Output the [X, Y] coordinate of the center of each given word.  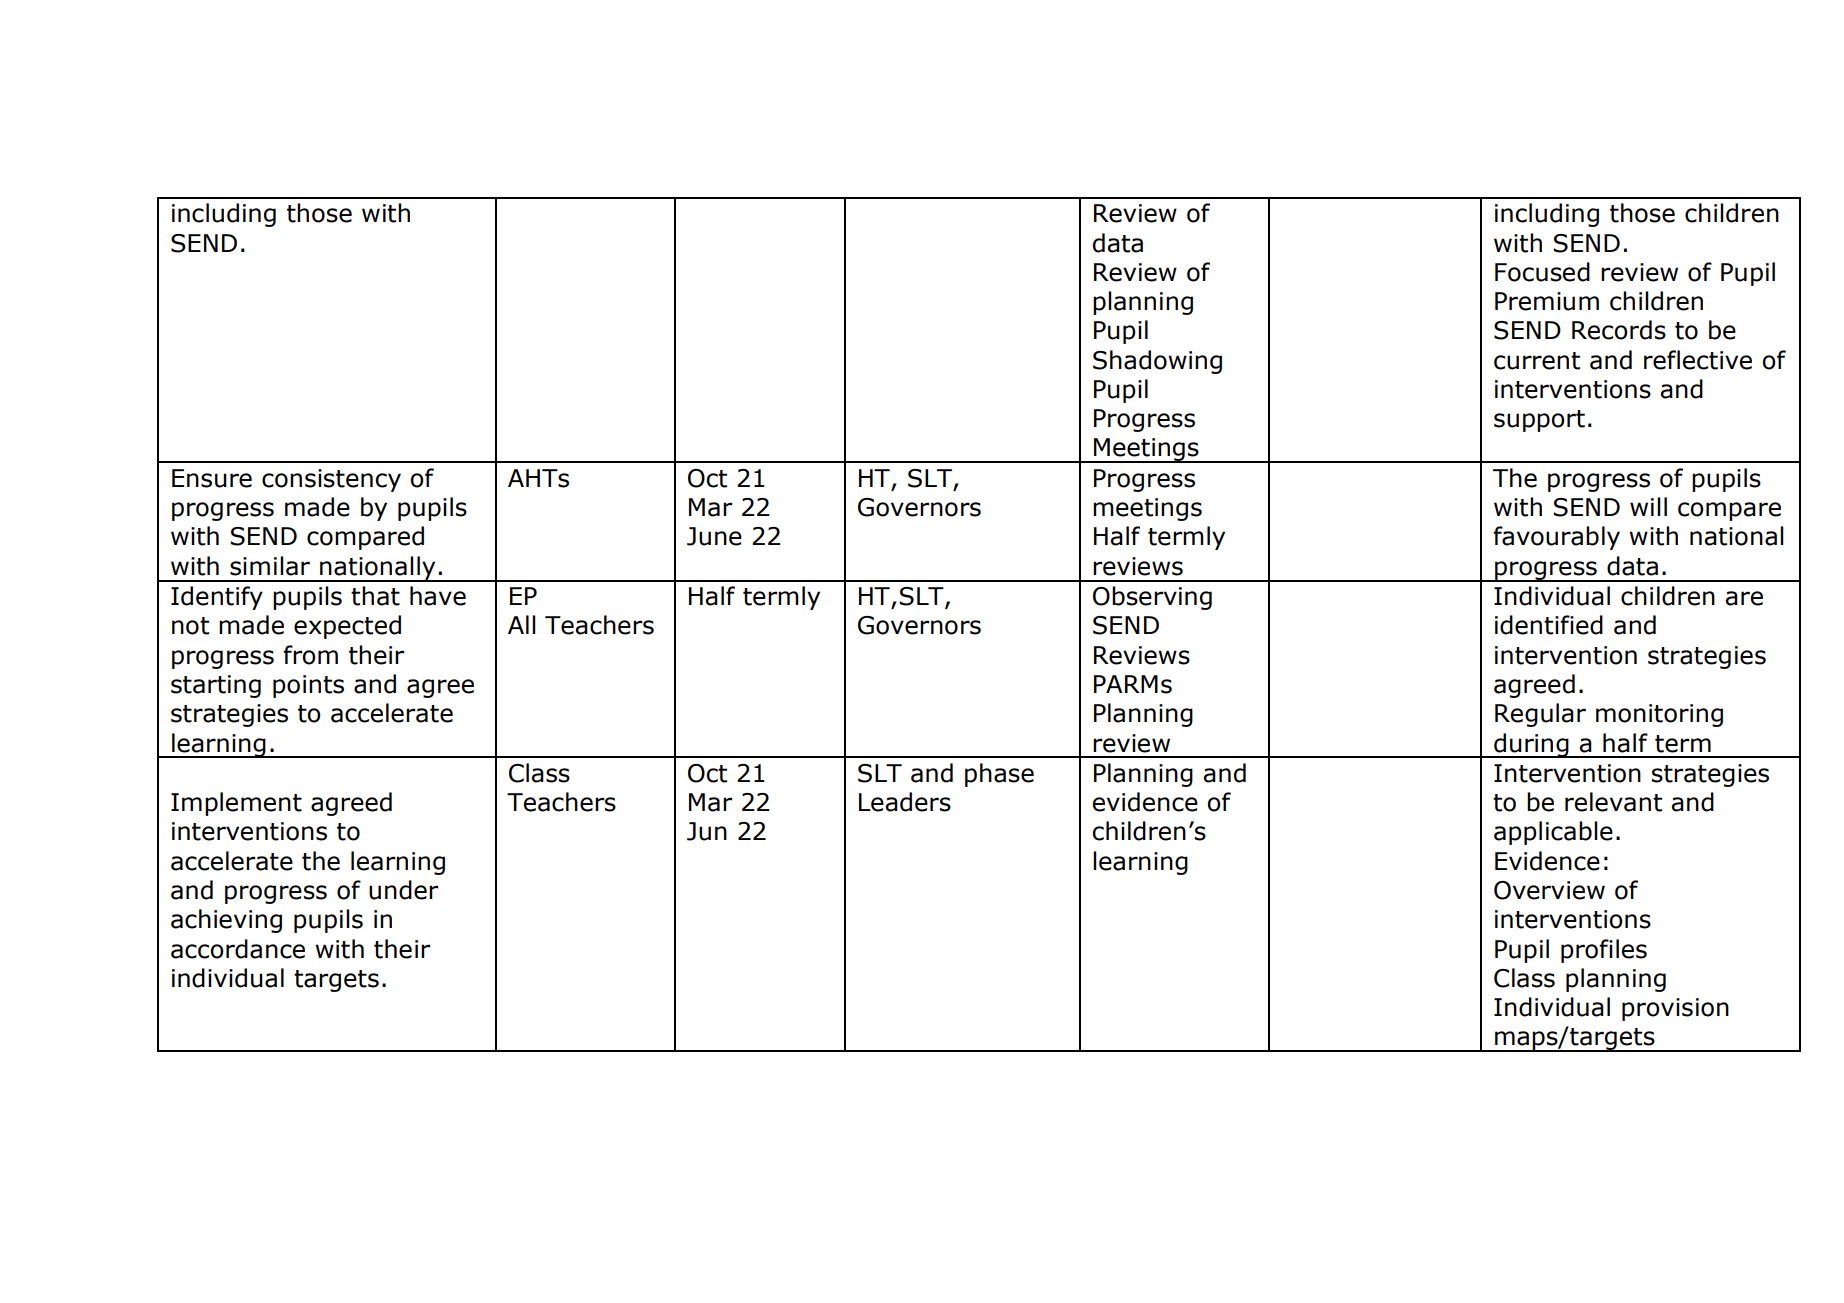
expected [347, 627]
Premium [1547, 301]
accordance [238, 949]
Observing [1152, 598]
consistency [331, 480]
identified [1549, 625]
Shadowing [1157, 362]
